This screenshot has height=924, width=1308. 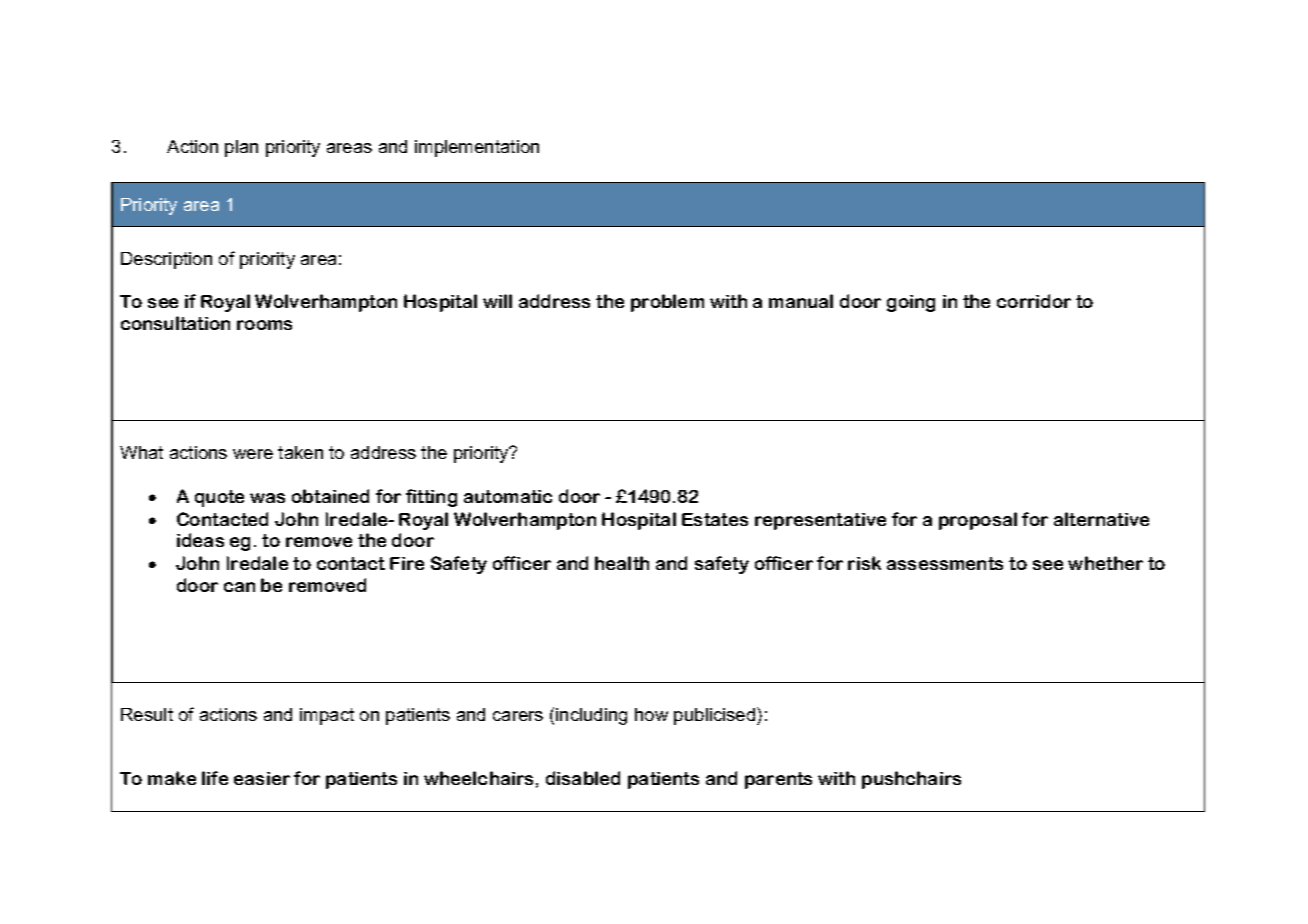 What do you see at coordinates (253, 454) in the screenshot?
I see `were` at bounding box center [253, 454].
